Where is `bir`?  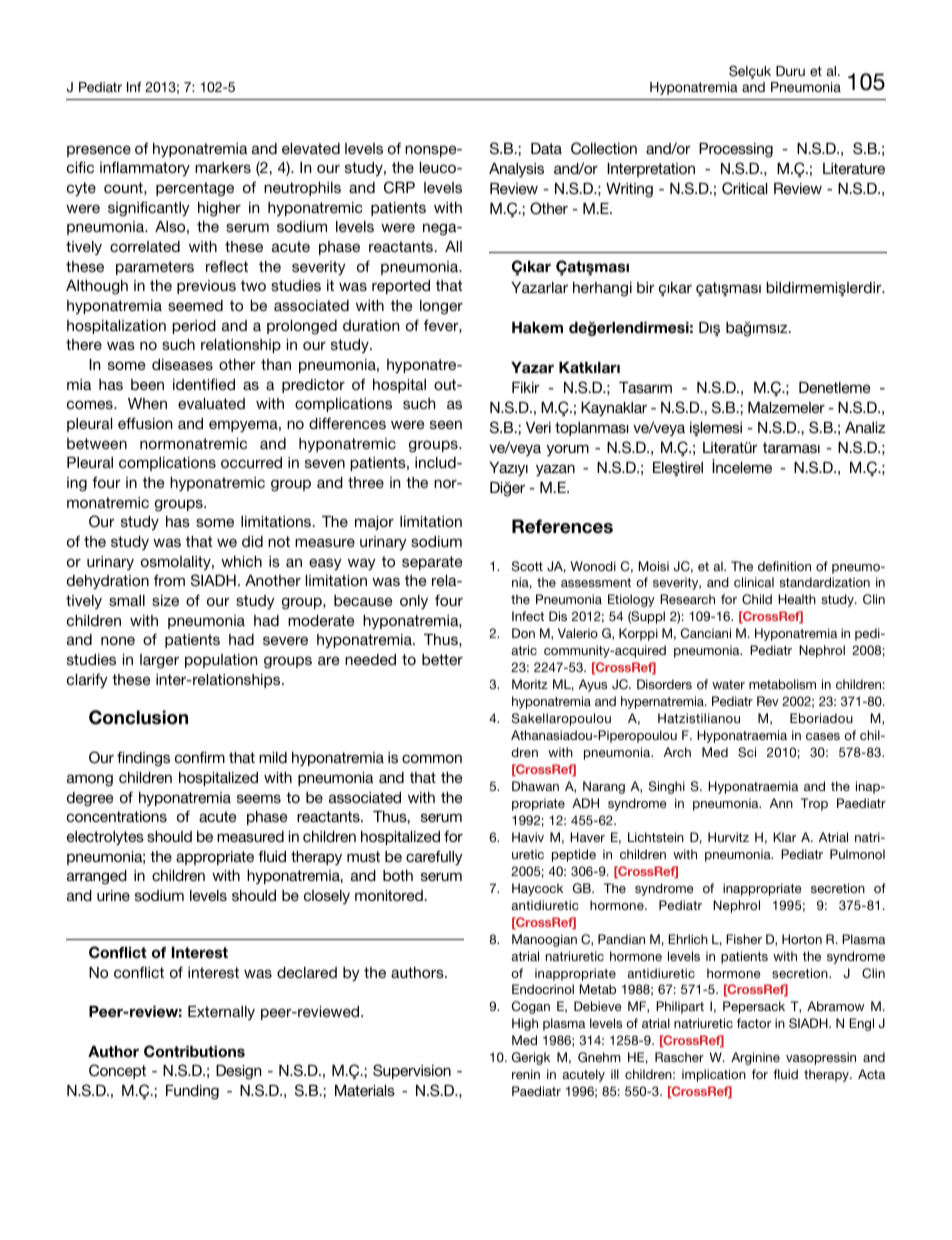 bir is located at coordinates (646, 287).
